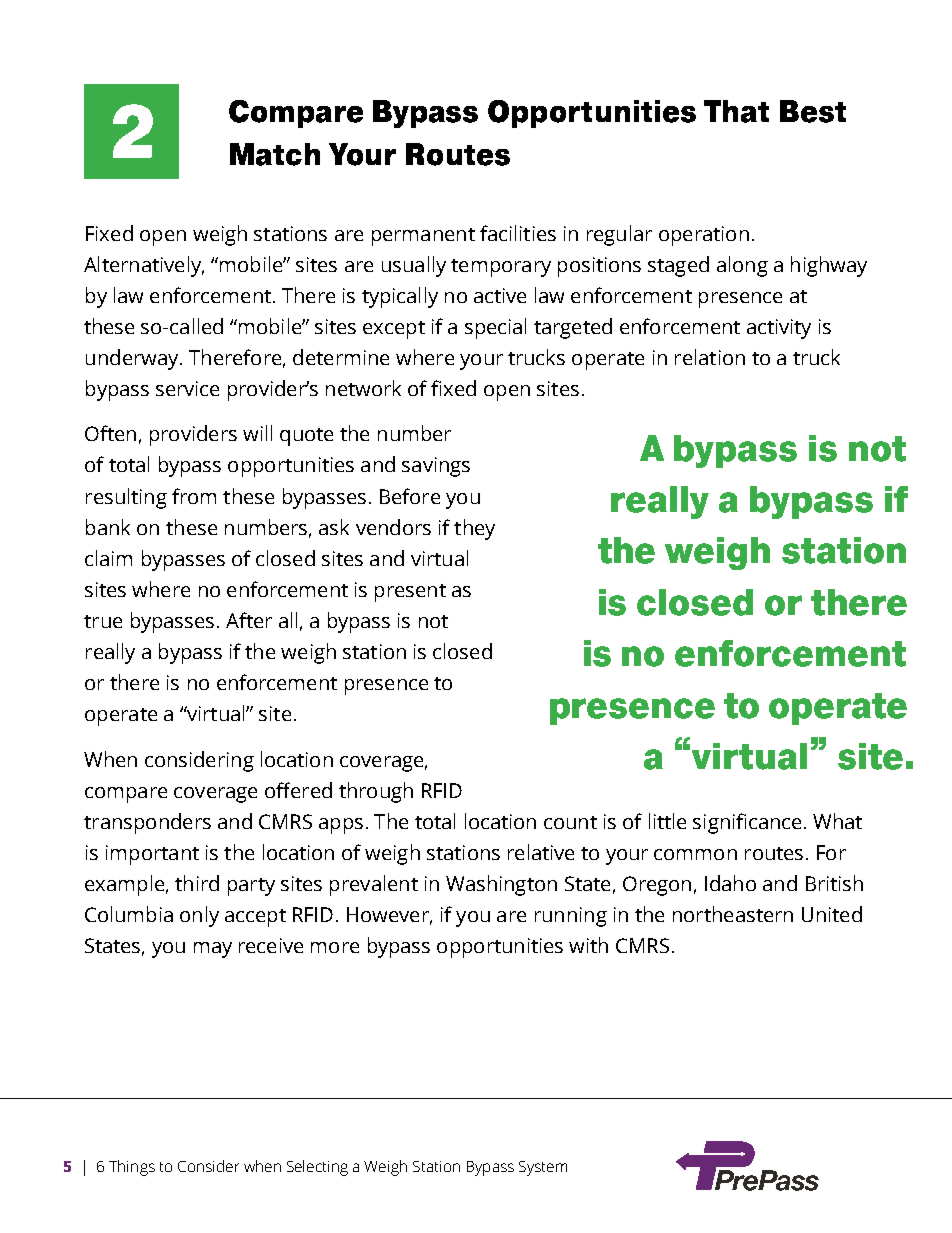  What do you see at coordinates (518, 233) in the screenshot?
I see `facilities` at bounding box center [518, 233].
